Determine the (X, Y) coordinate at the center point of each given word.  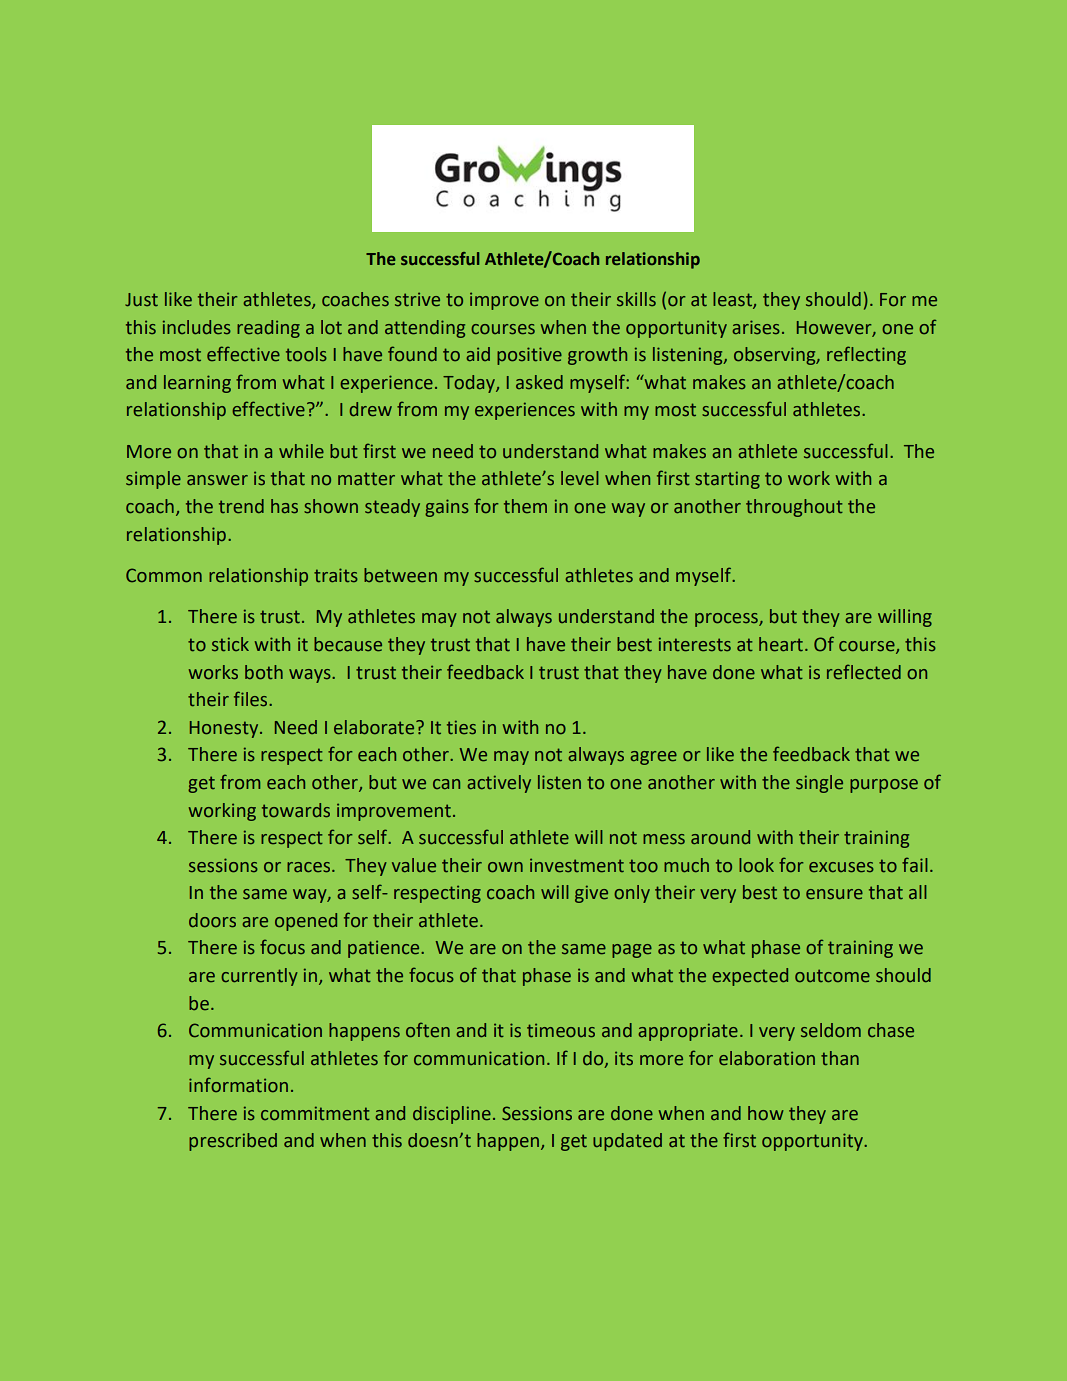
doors (212, 920)
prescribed (233, 1142)
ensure (834, 894)
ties (461, 727)
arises (756, 327)
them (525, 506)
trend (241, 506)
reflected (864, 672)
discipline (452, 1115)
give (591, 894)
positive (529, 356)
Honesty (225, 729)
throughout (794, 508)
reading (268, 329)
